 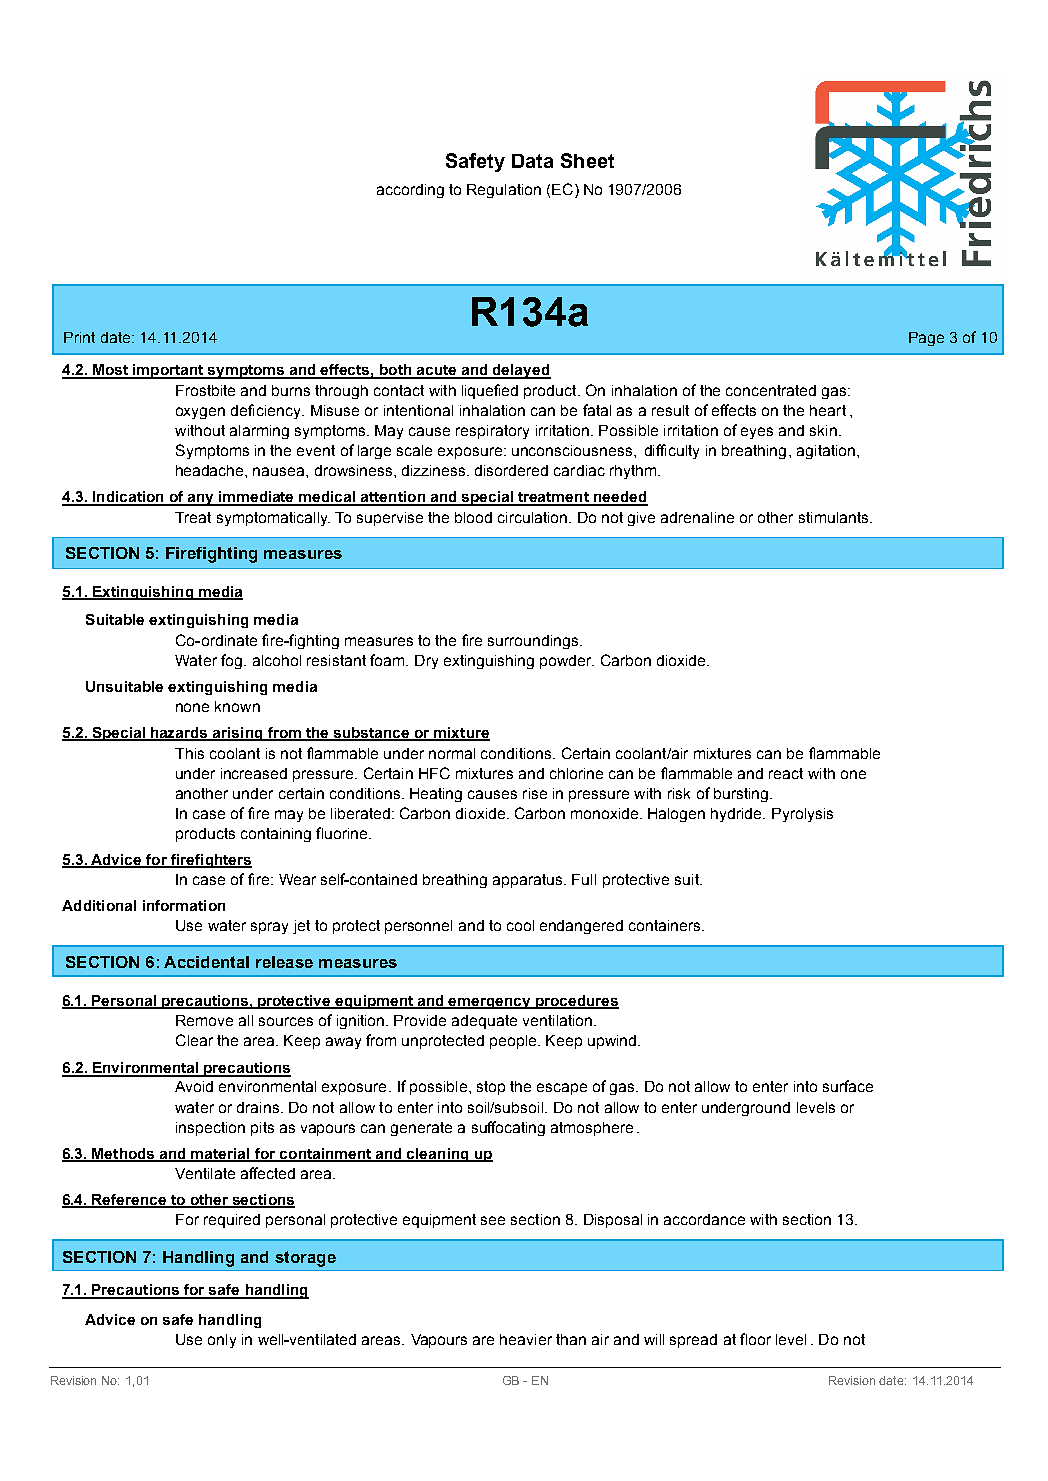 What do you see at coordinates (452, 753) in the document?
I see `normal` at bounding box center [452, 753].
